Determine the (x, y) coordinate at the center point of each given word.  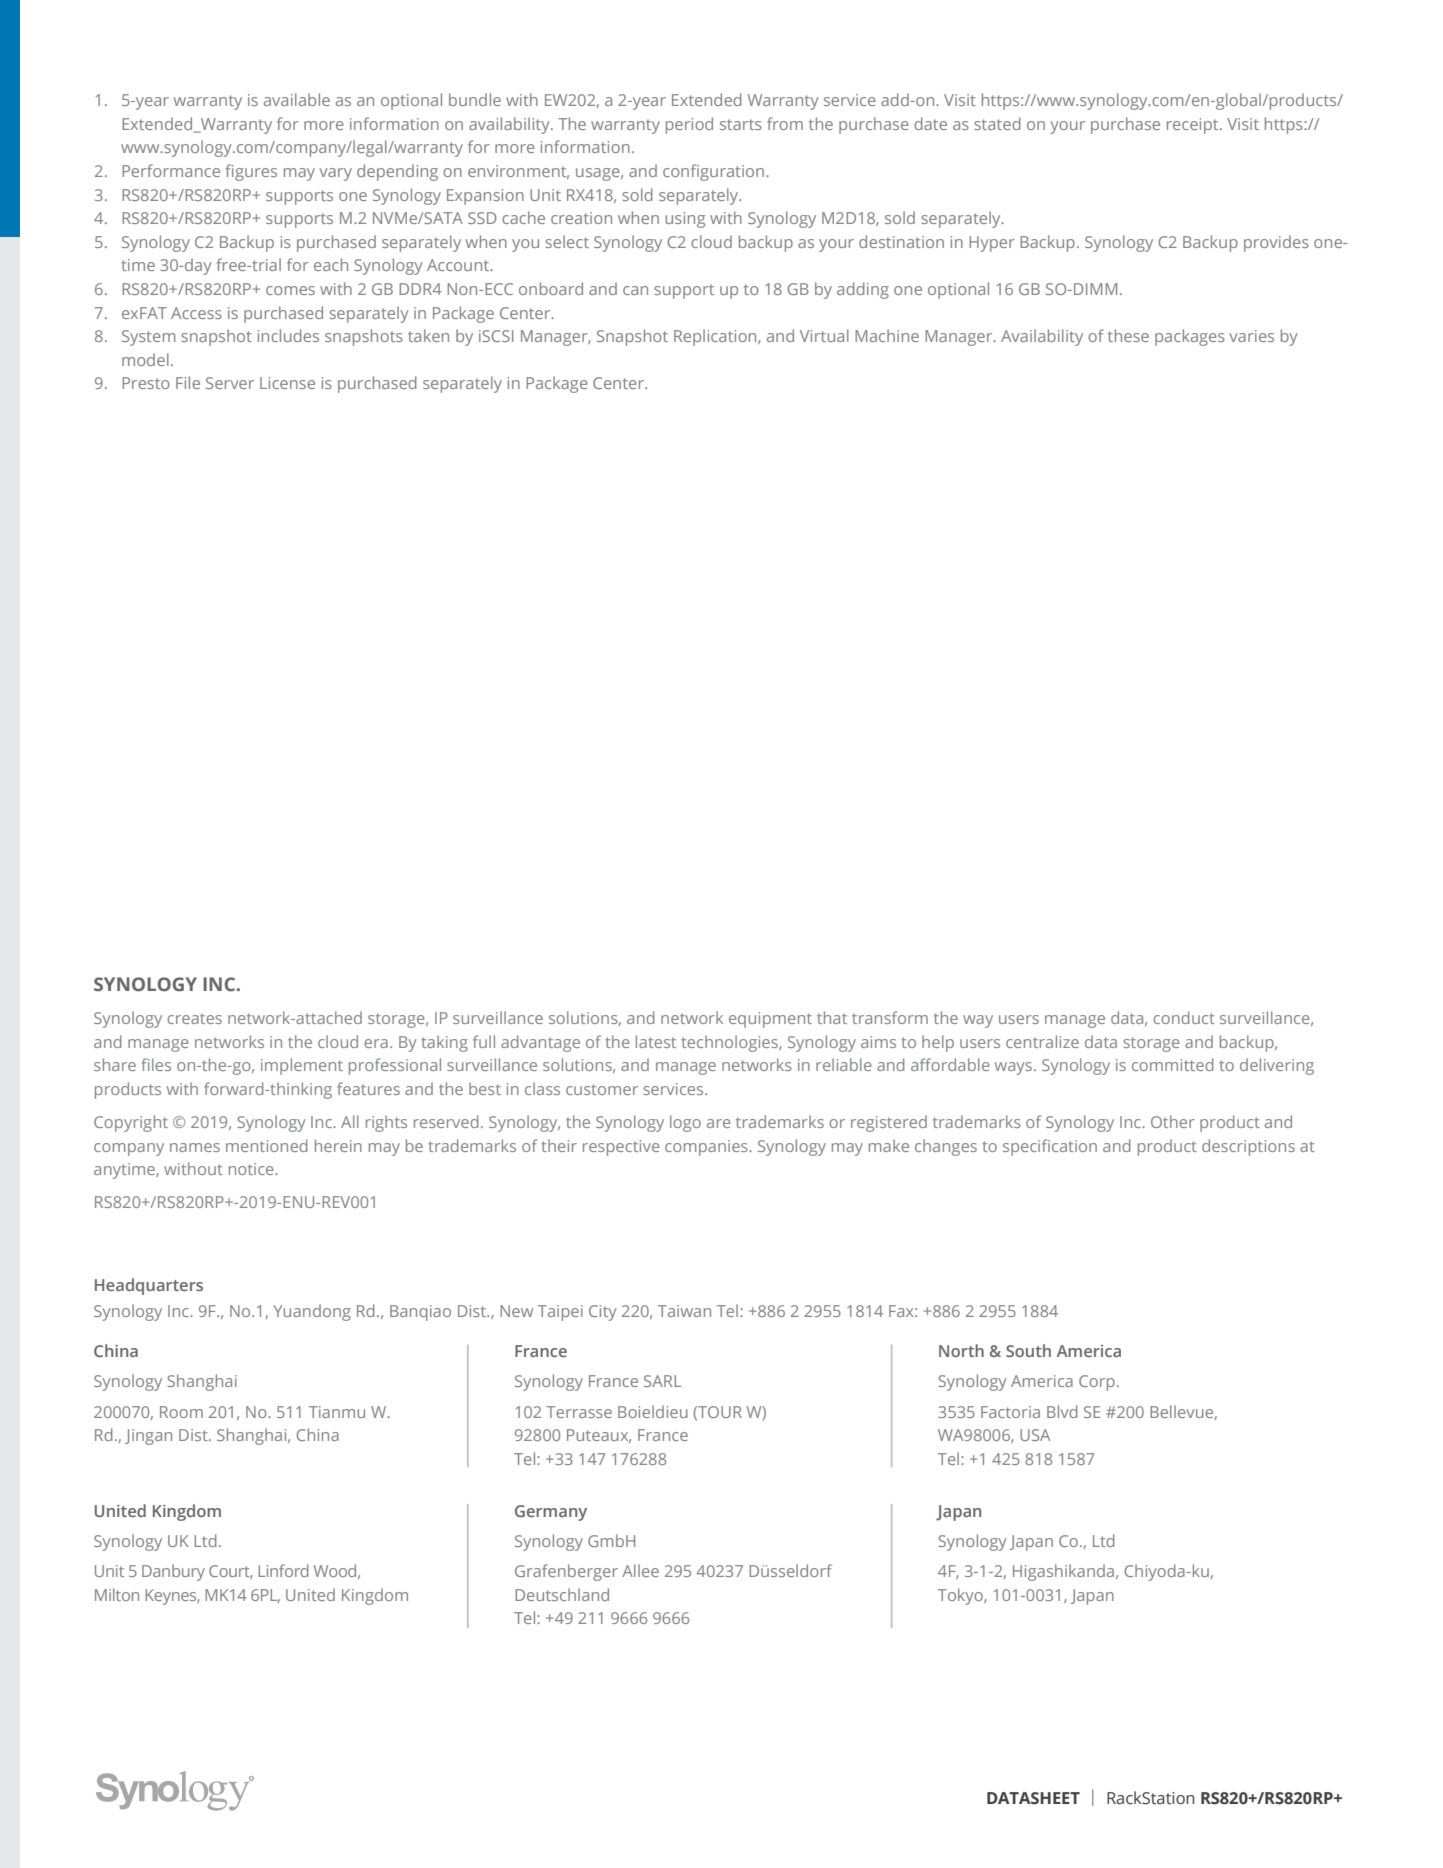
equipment (770, 1020)
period (689, 125)
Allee (640, 1570)
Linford (283, 1570)
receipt (1194, 126)
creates (194, 1018)
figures (251, 172)
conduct (1184, 1017)
